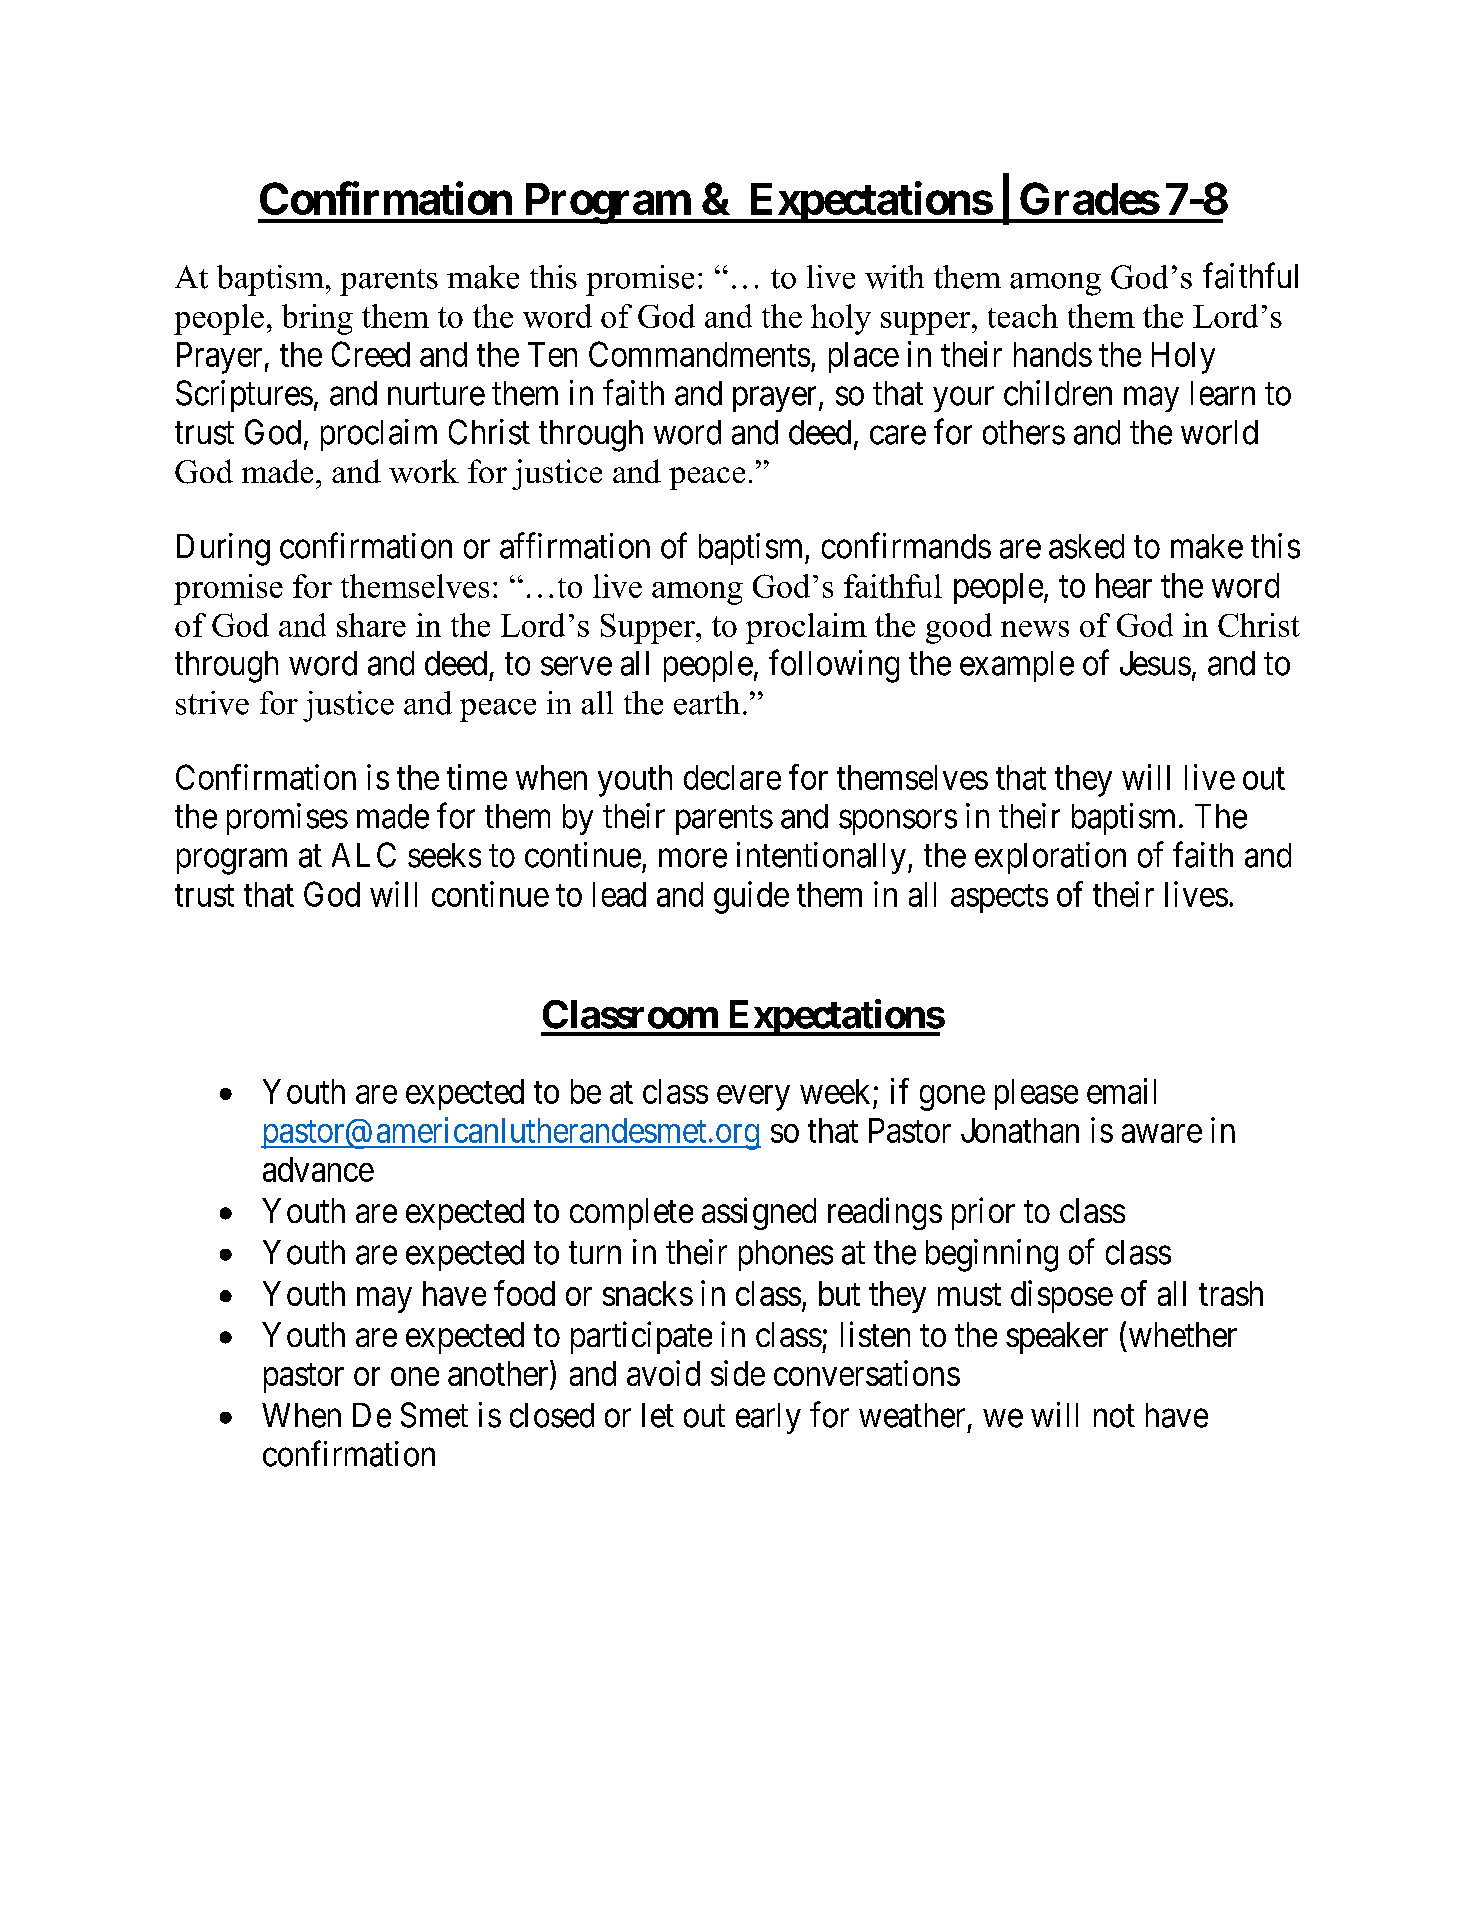 This screenshot has height=1916, width=1481. What do you see at coordinates (693, 858) in the screenshot?
I see `more` at bounding box center [693, 858].
